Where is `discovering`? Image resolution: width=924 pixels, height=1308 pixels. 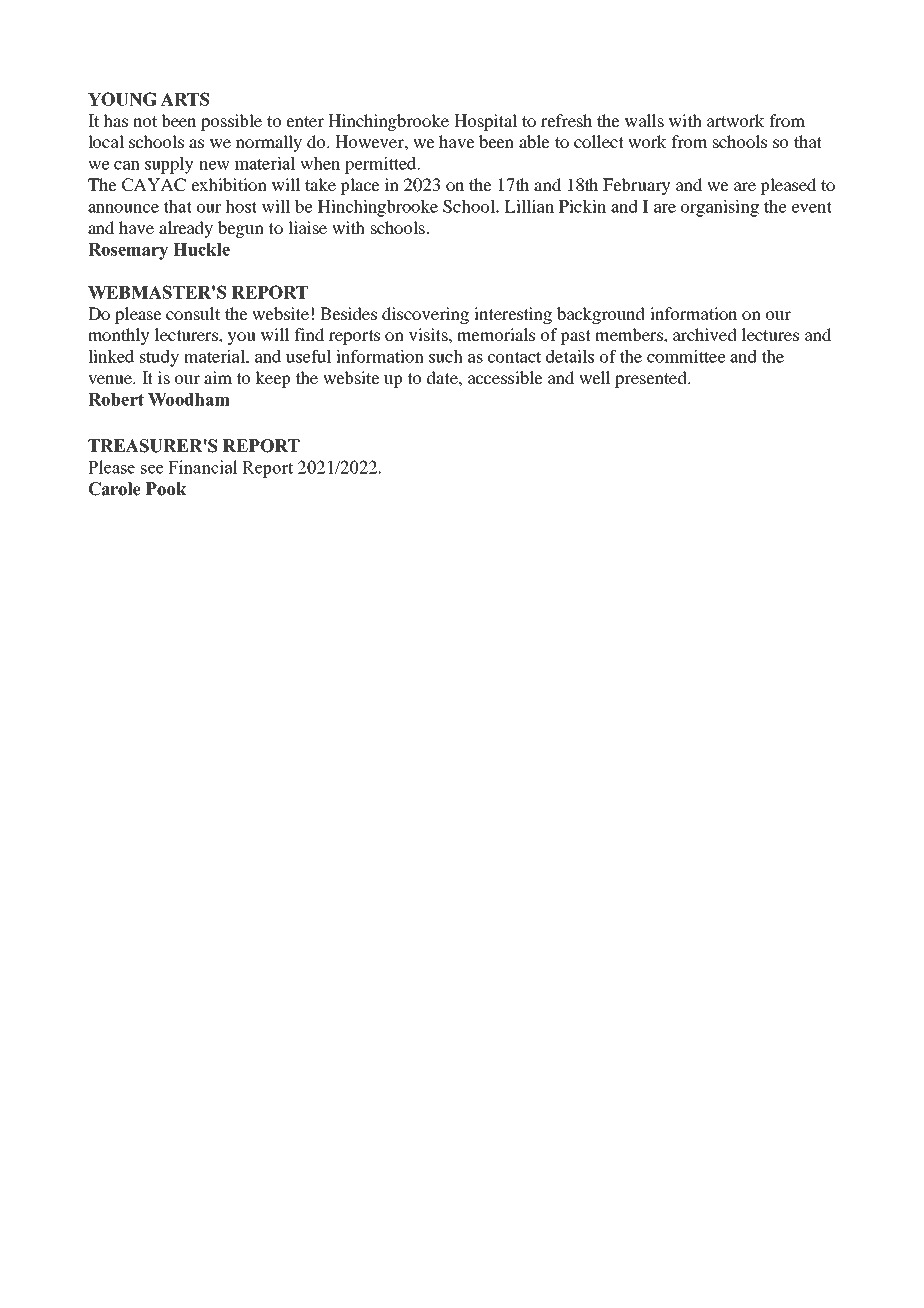
discovering is located at coordinates (425, 315).
